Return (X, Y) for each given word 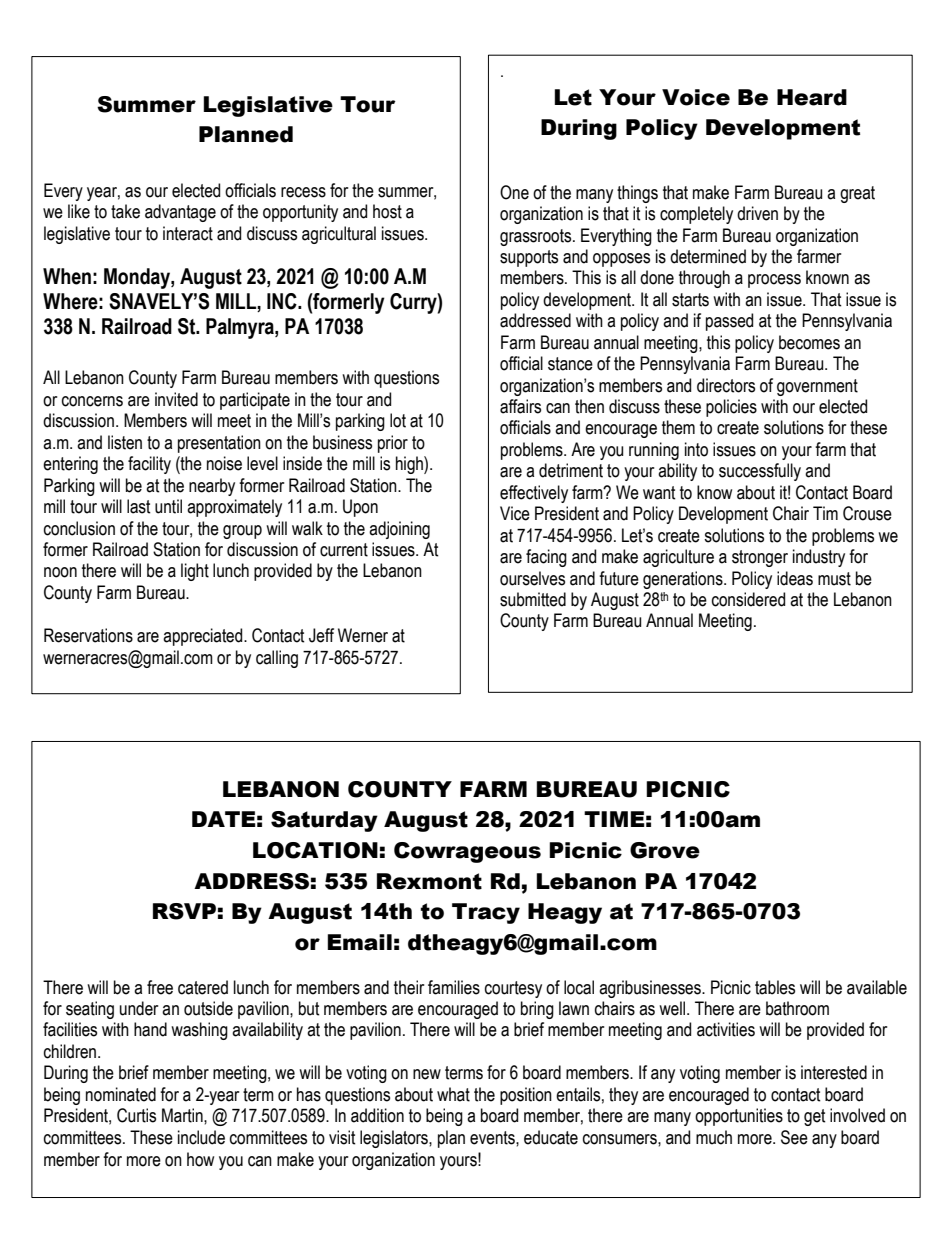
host (387, 211)
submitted (533, 599)
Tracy (486, 913)
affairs (520, 406)
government (817, 387)
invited (176, 399)
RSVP (184, 911)
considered (748, 599)
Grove (665, 850)
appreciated (204, 637)
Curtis (136, 1115)
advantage (180, 213)
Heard (812, 97)
